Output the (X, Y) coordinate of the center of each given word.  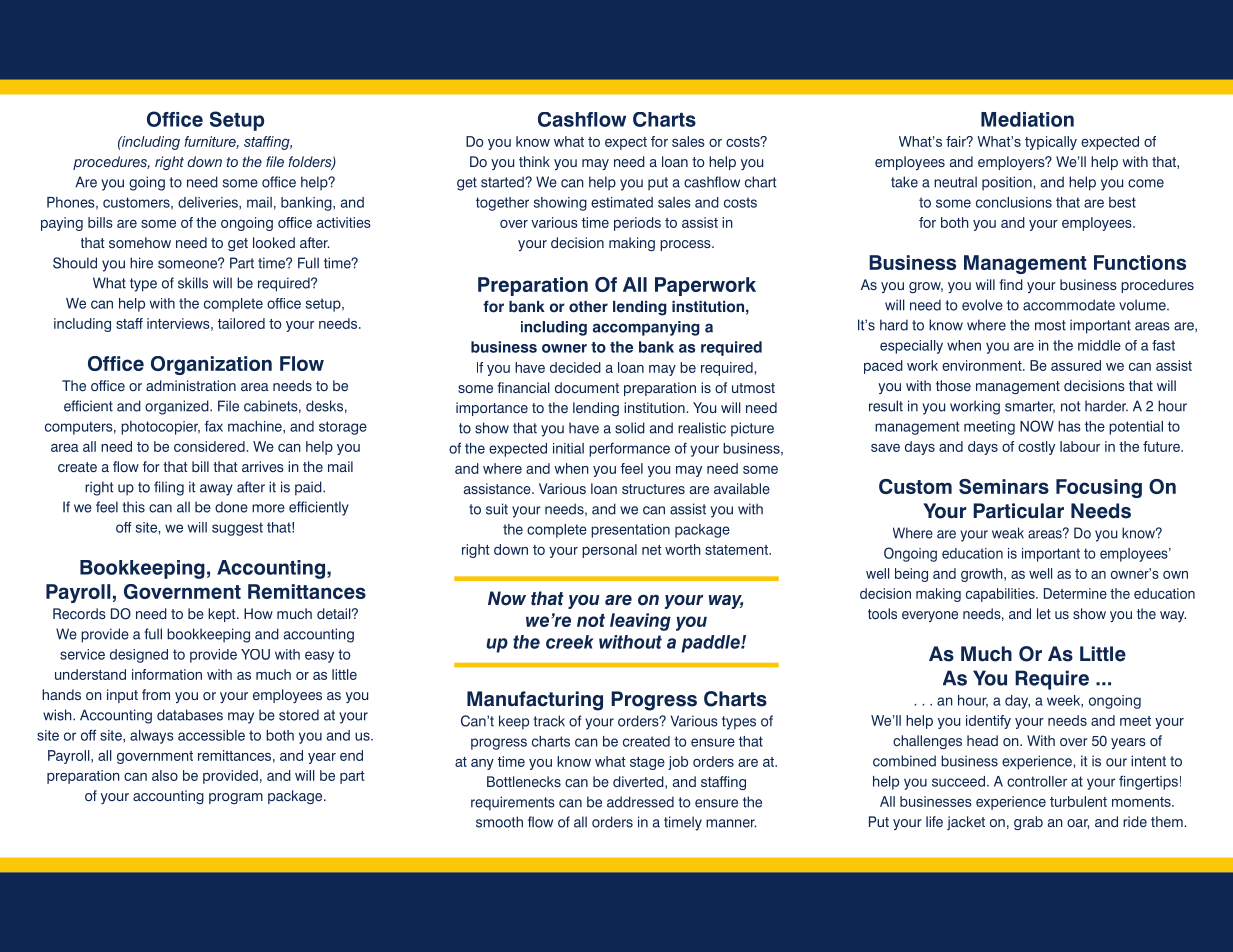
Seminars (1004, 486)
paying (62, 224)
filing (169, 488)
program (236, 798)
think (534, 161)
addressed (640, 802)
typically (1051, 143)
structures (653, 489)
